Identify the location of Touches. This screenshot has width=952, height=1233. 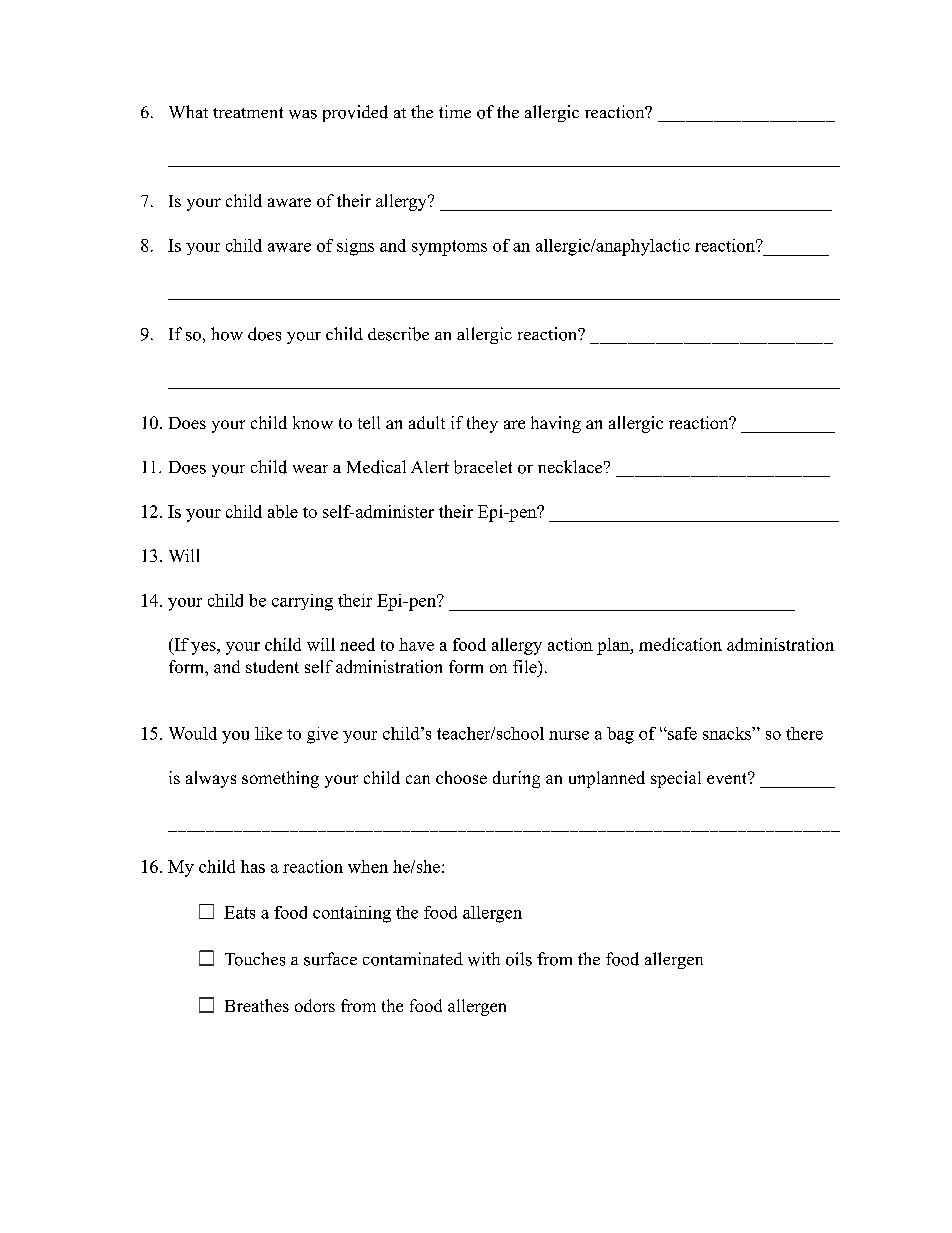
(255, 959).
